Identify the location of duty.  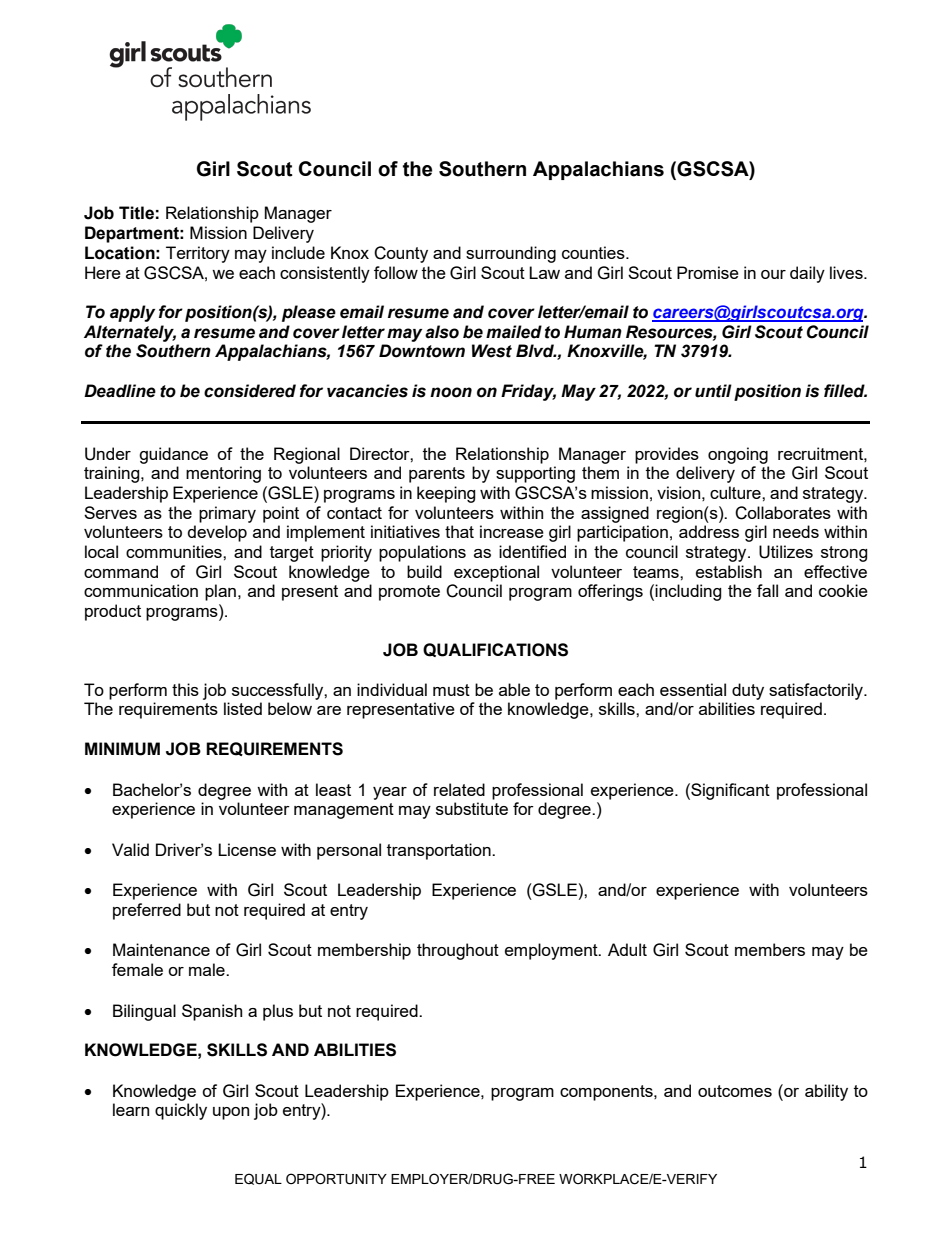
(748, 691).
